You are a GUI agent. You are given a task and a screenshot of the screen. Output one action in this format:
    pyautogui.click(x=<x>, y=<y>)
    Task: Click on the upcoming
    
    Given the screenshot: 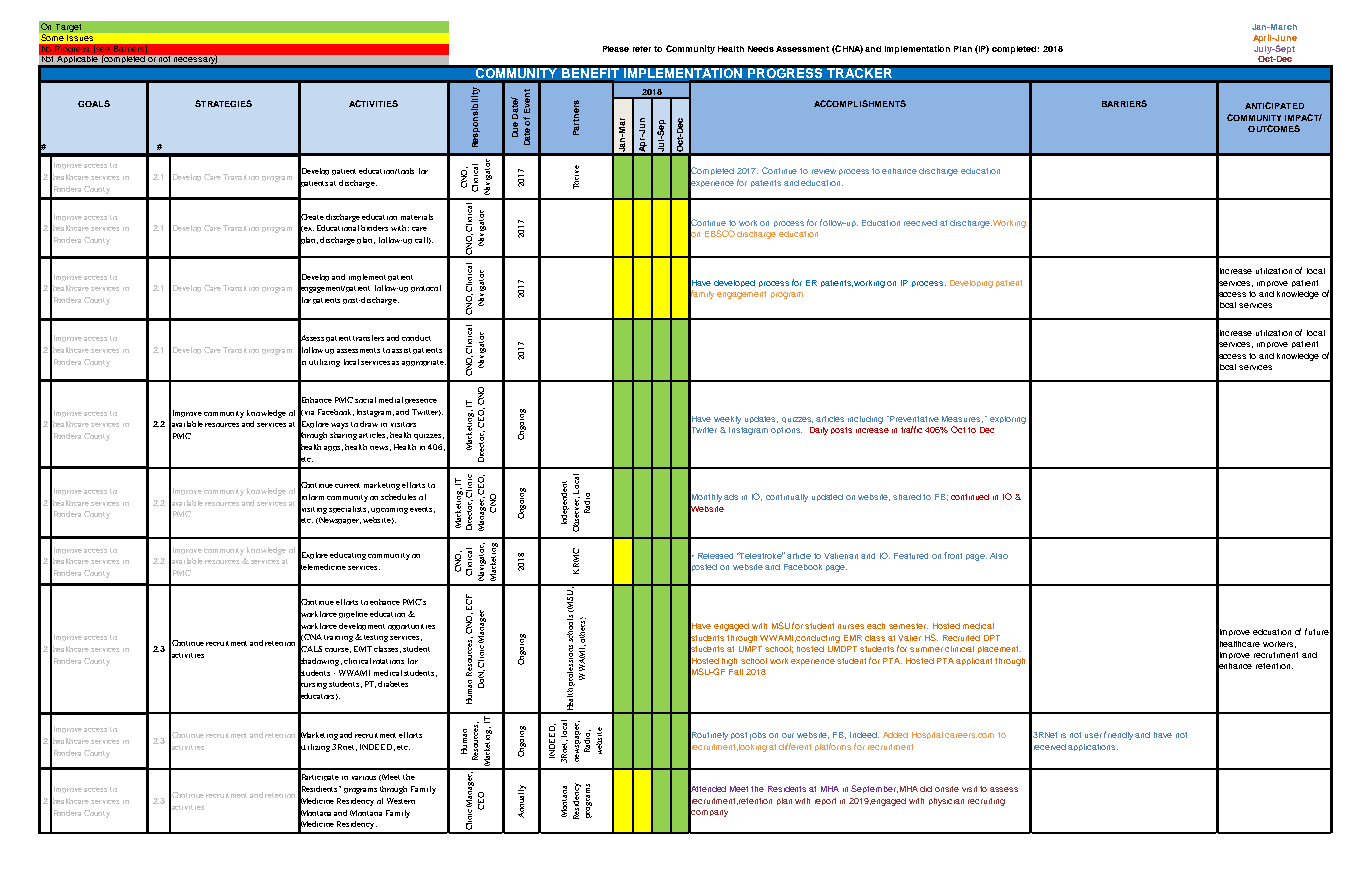 What is the action you would take?
    pyautogui.click(x=389, y=511)
